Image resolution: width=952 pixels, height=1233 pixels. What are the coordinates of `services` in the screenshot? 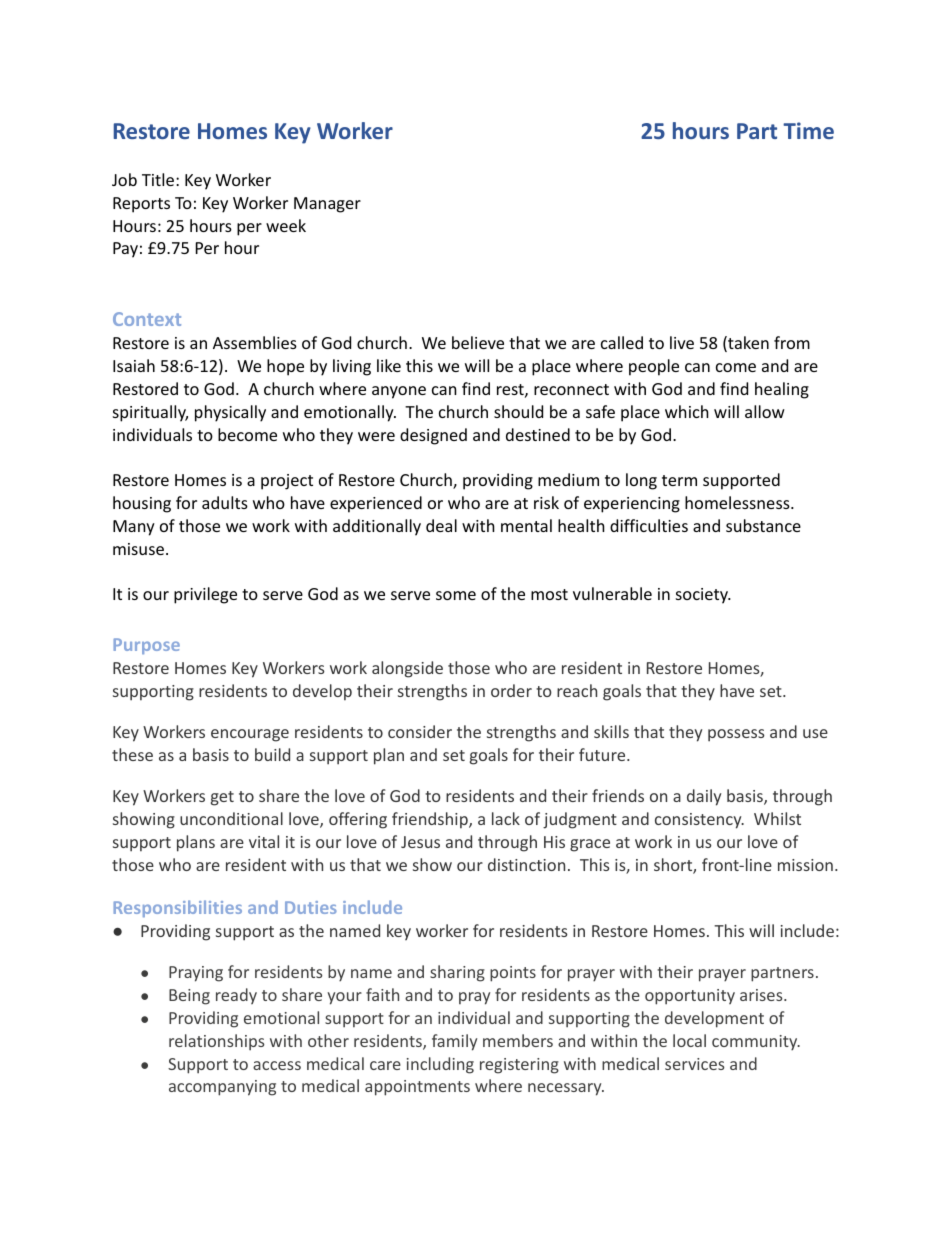 It's located at (694, 1064).
